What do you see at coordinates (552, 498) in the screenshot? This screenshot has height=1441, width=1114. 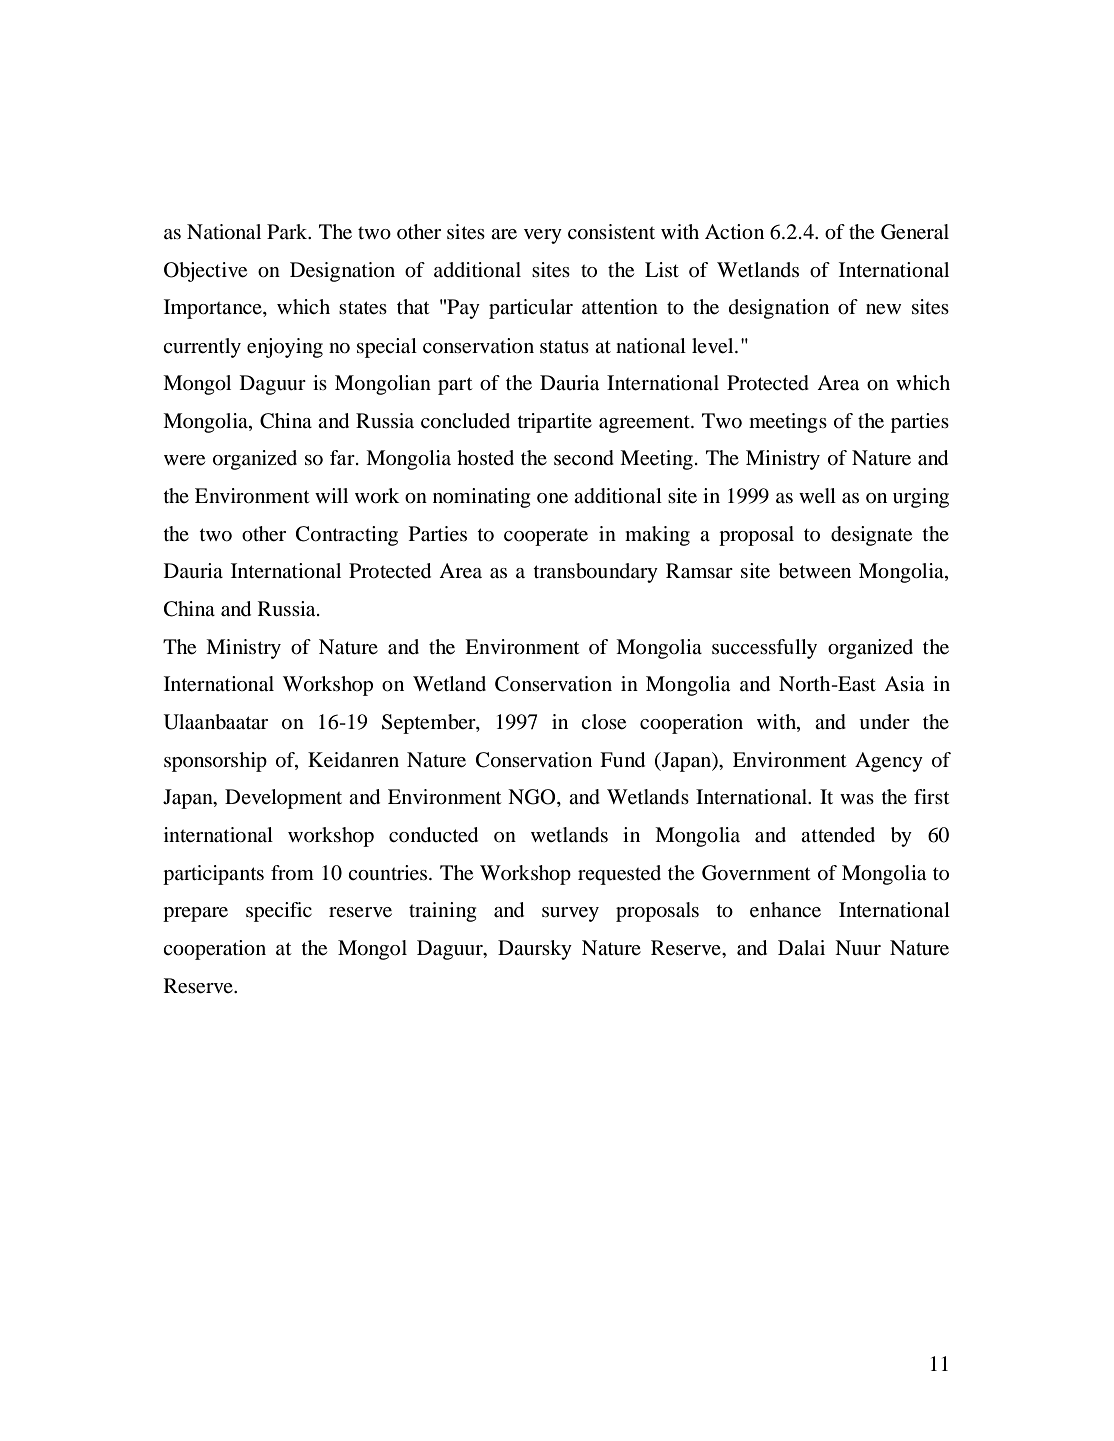 I see `one` at bounding box center [552, 498].
